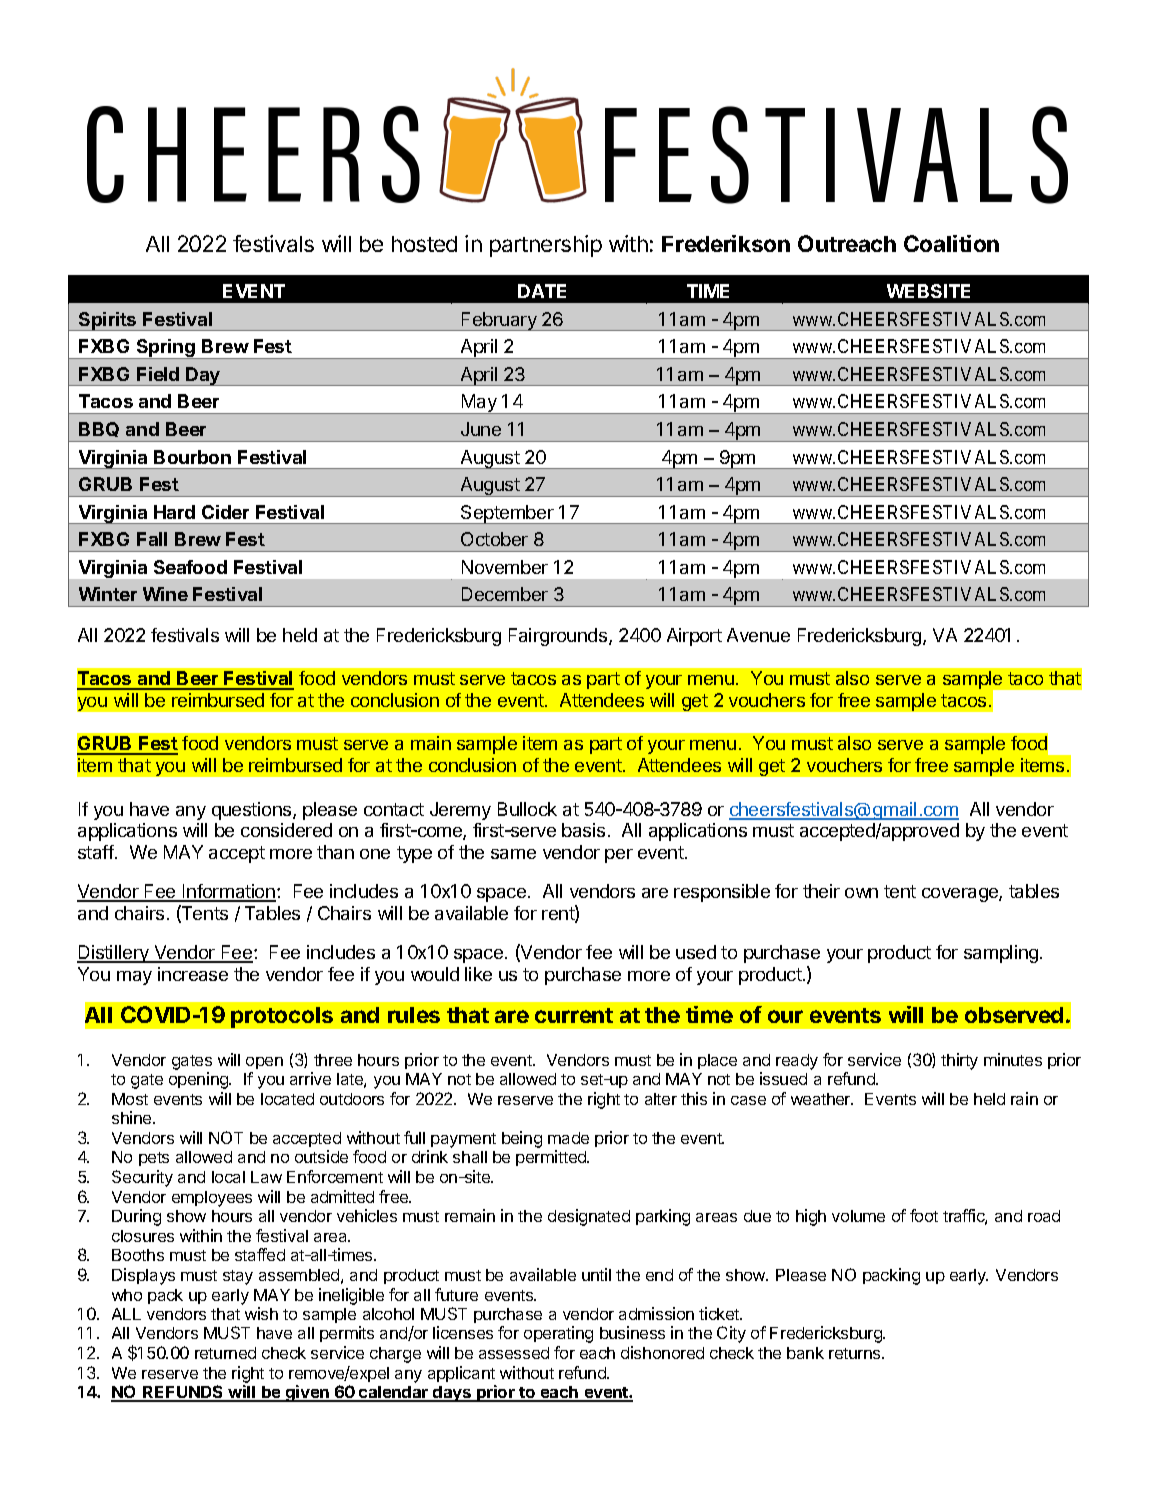 This document has width=1156, height=1496. Describe the element at coordinates (542, 291) in the document. I see `DATE` at that location.
